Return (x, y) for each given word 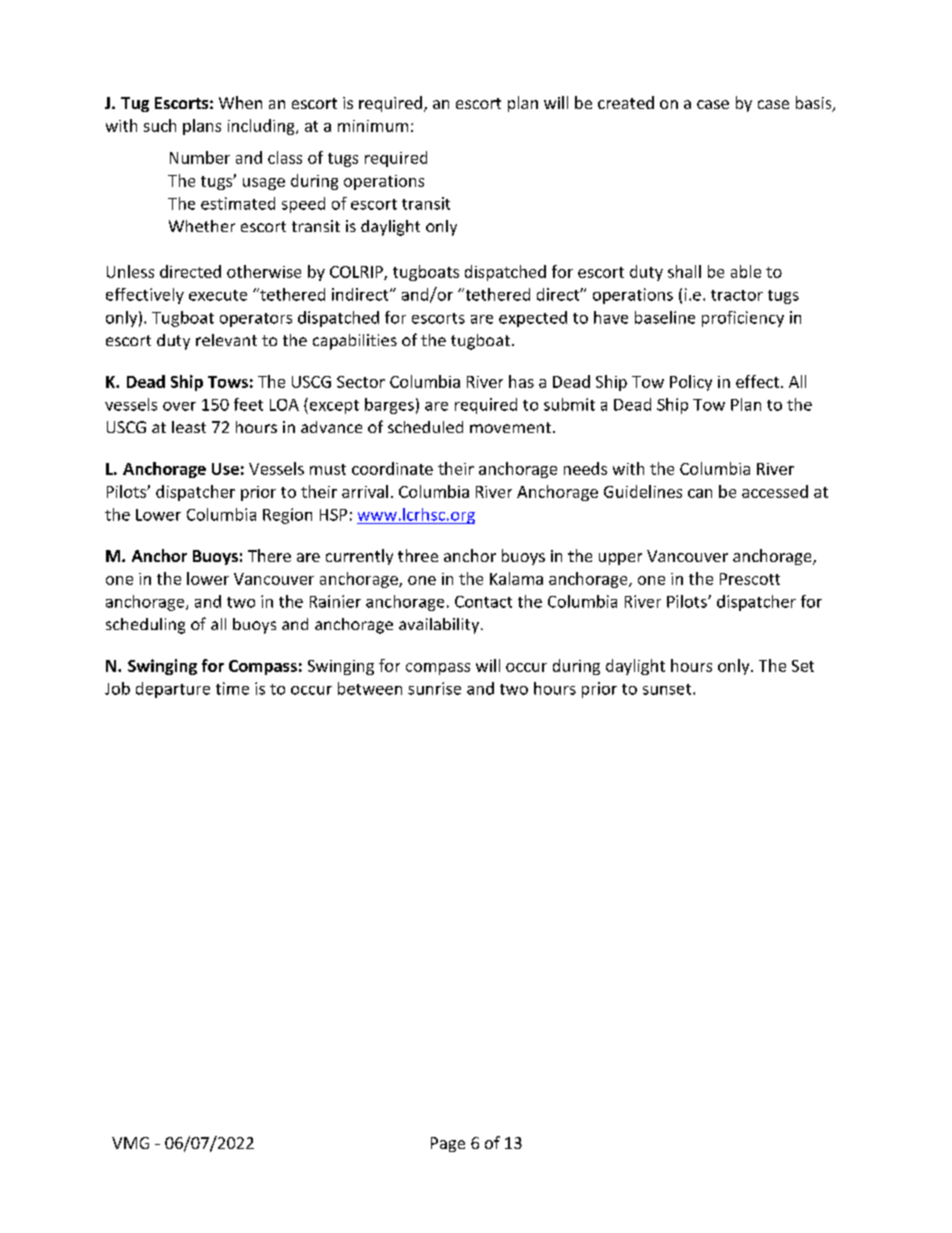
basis (815, 104)
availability (440, 626)
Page (448, 1144)
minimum (373, 126)
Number (200, 157)
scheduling (145, 626)
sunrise (434, 688)
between (370, 688)
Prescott (750, 579)
